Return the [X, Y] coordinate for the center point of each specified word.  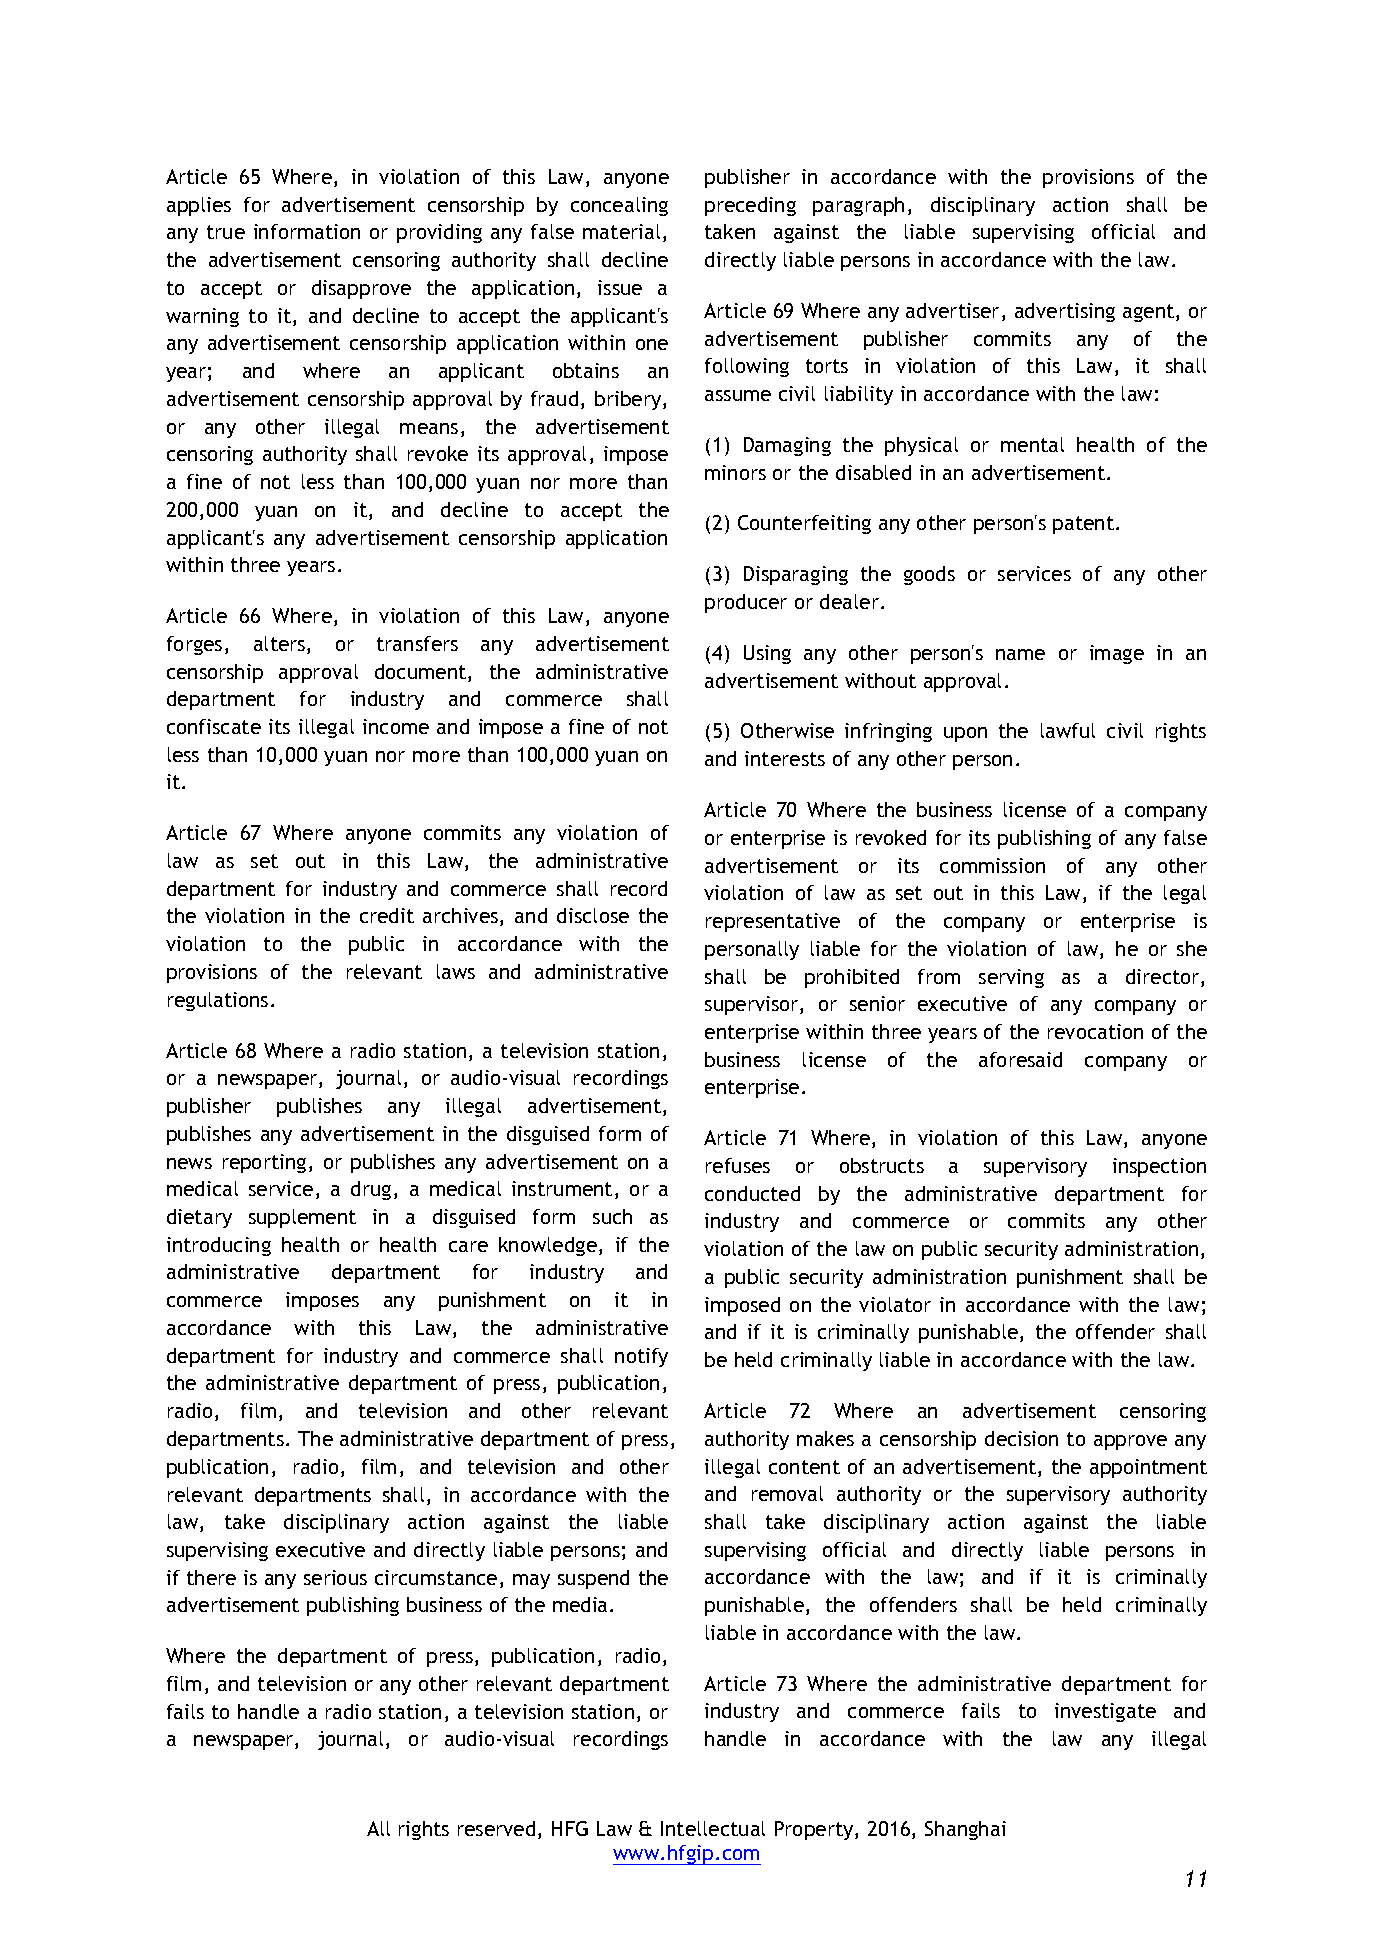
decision [1021, 1438]
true [226, 232]
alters [281, 645]
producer [746, 603]
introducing [219, 1246]
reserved [496, 1828]
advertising [1065, 312]
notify [641, 1357]
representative [773, 922]
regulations [218, 1001]
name [1020, 654]
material [621, 231]
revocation [1095, 1031]
